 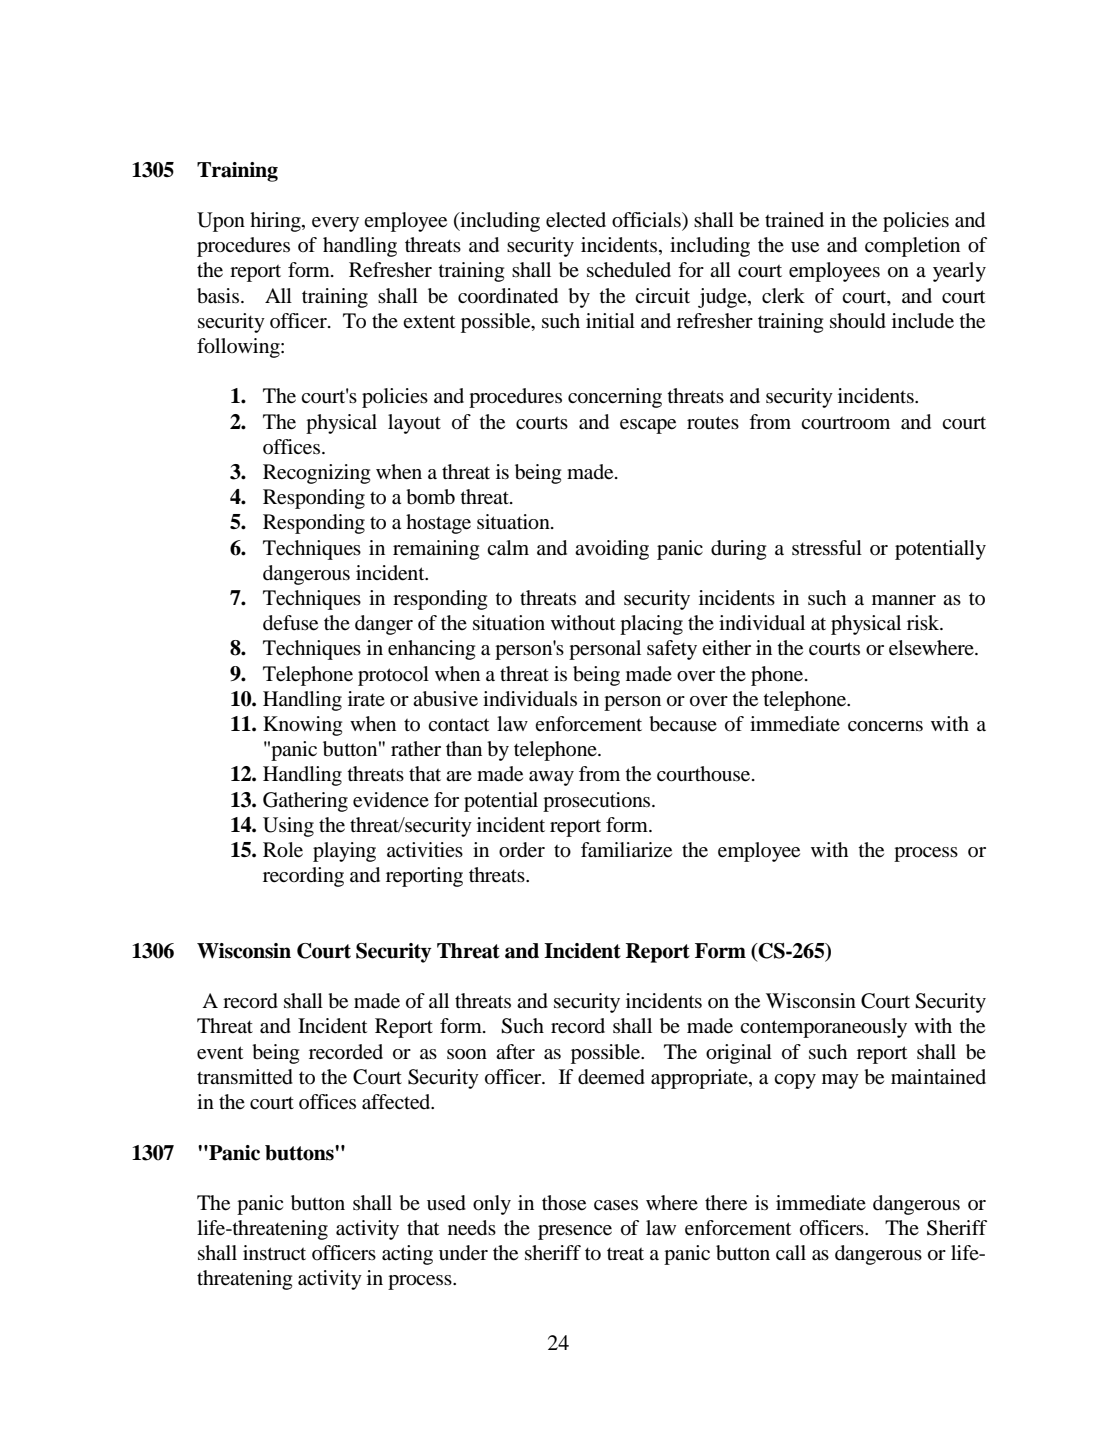 I want to click on every, so click(x=335, y=224).
